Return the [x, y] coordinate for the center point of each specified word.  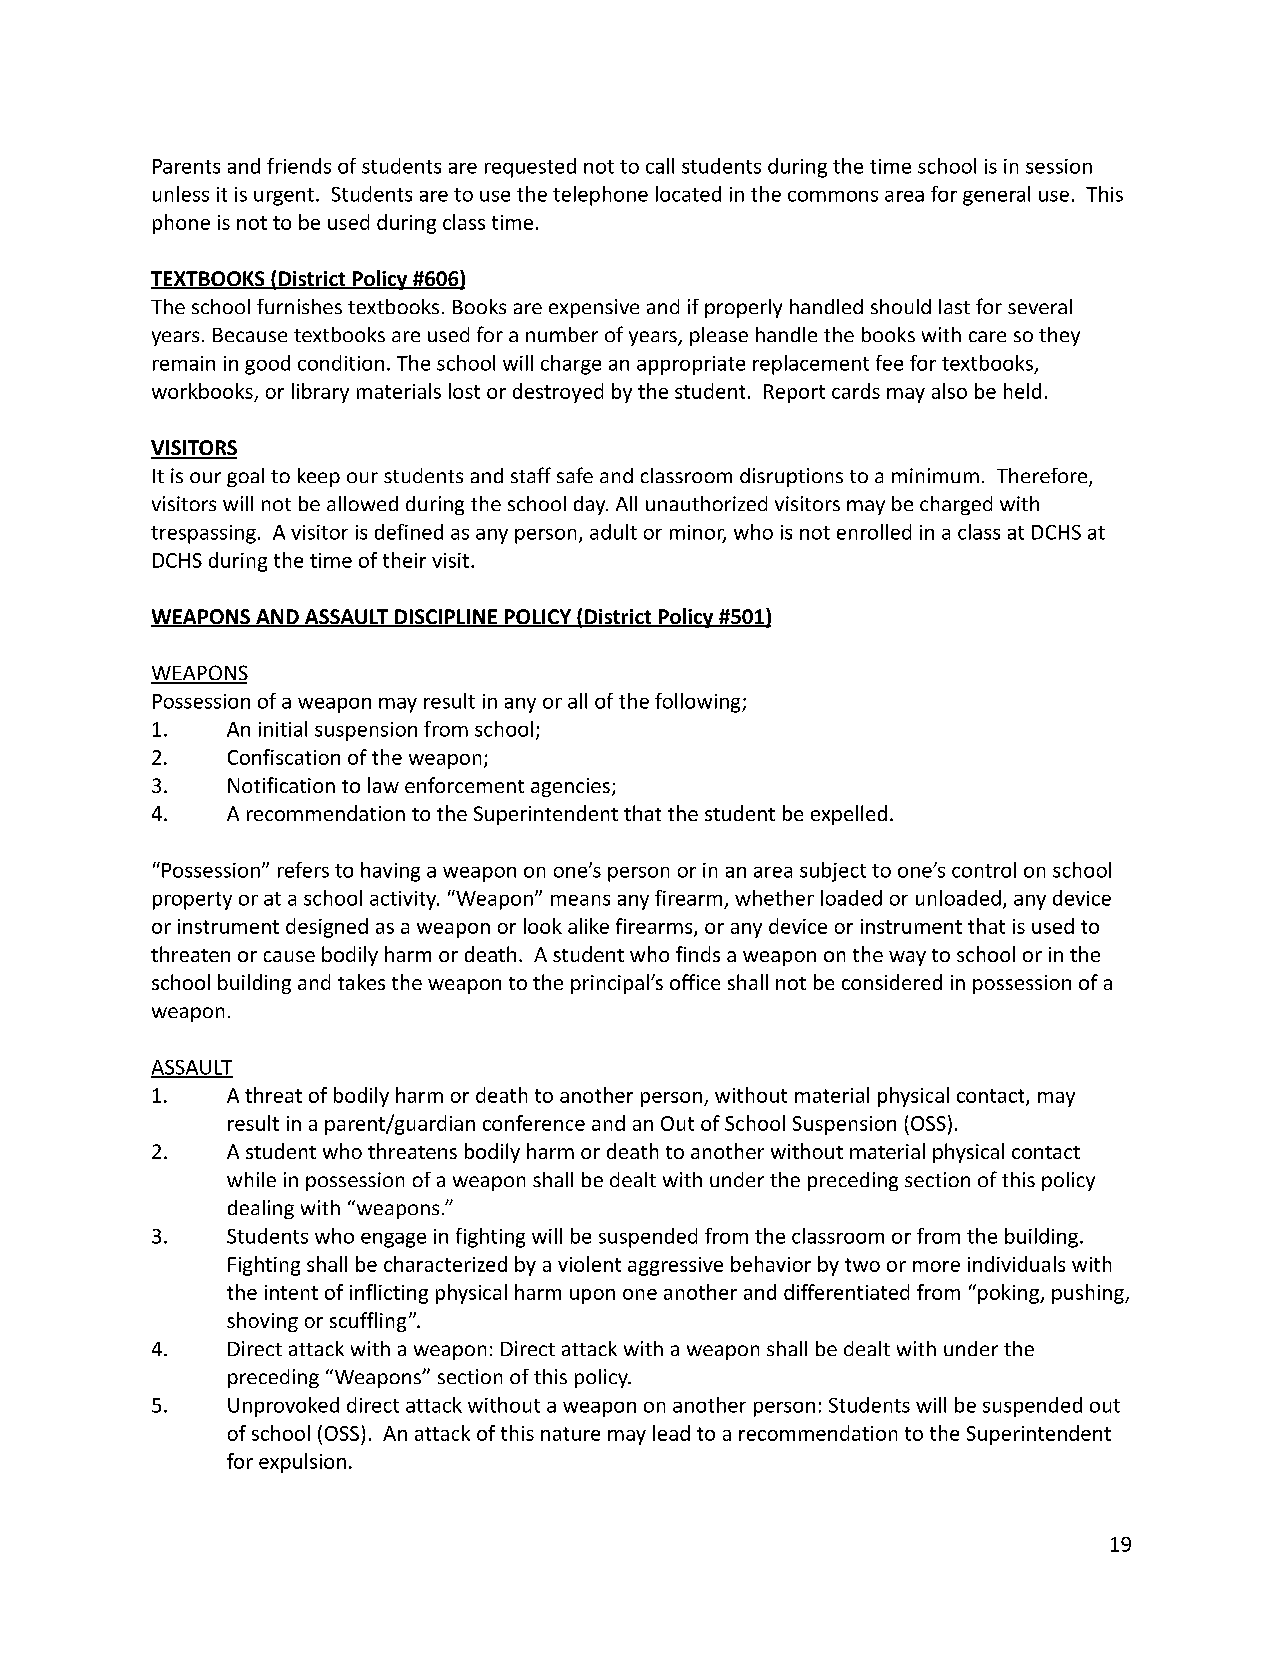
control [984, 870]
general [996, 196]
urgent [284, 197]
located [688, 194]
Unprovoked [283, 1407]
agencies [570, 787]
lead [671, 1433]
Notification [281, 785]
